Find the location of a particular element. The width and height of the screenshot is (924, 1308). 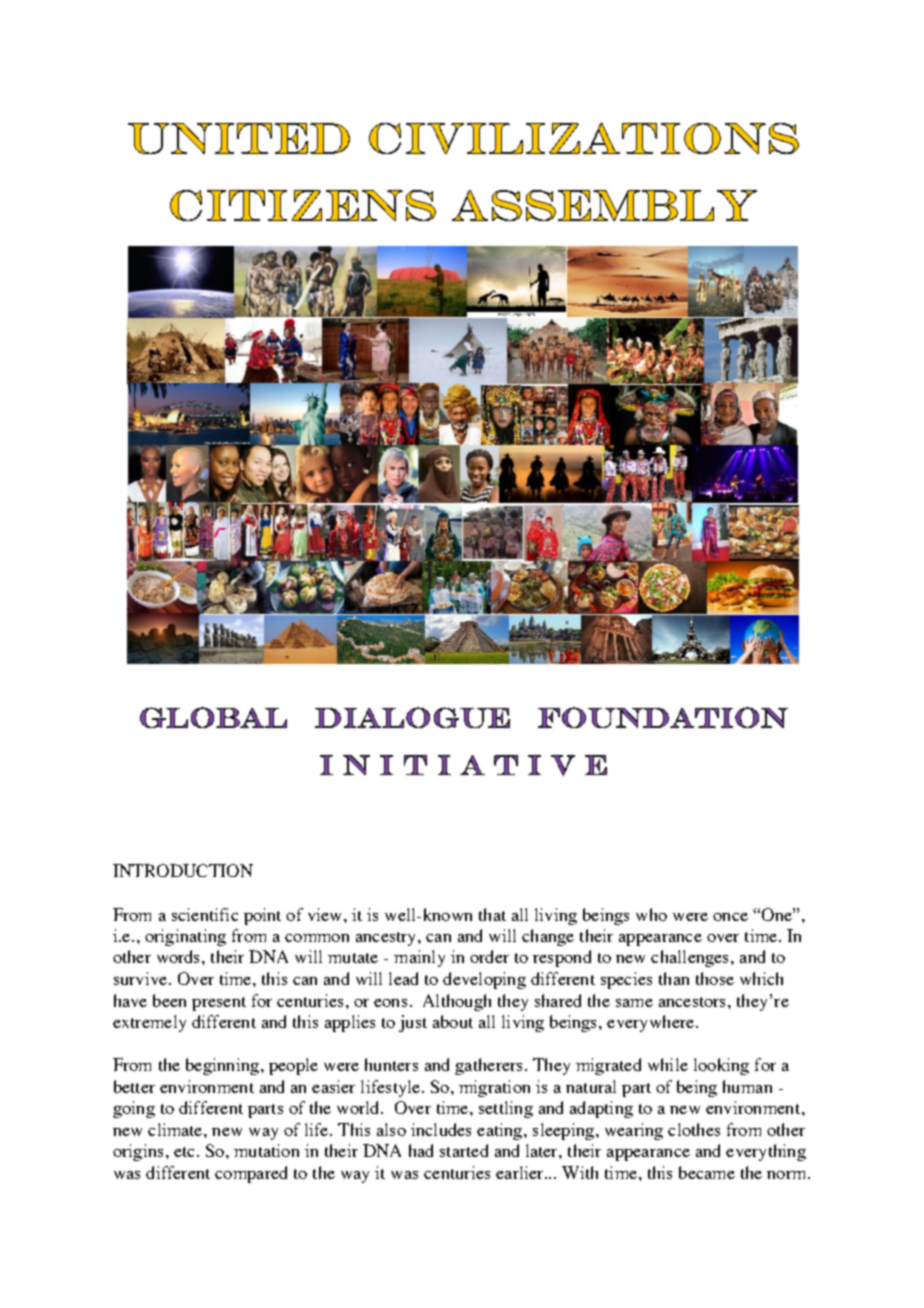

developing is located at coordinates (484, 980).
